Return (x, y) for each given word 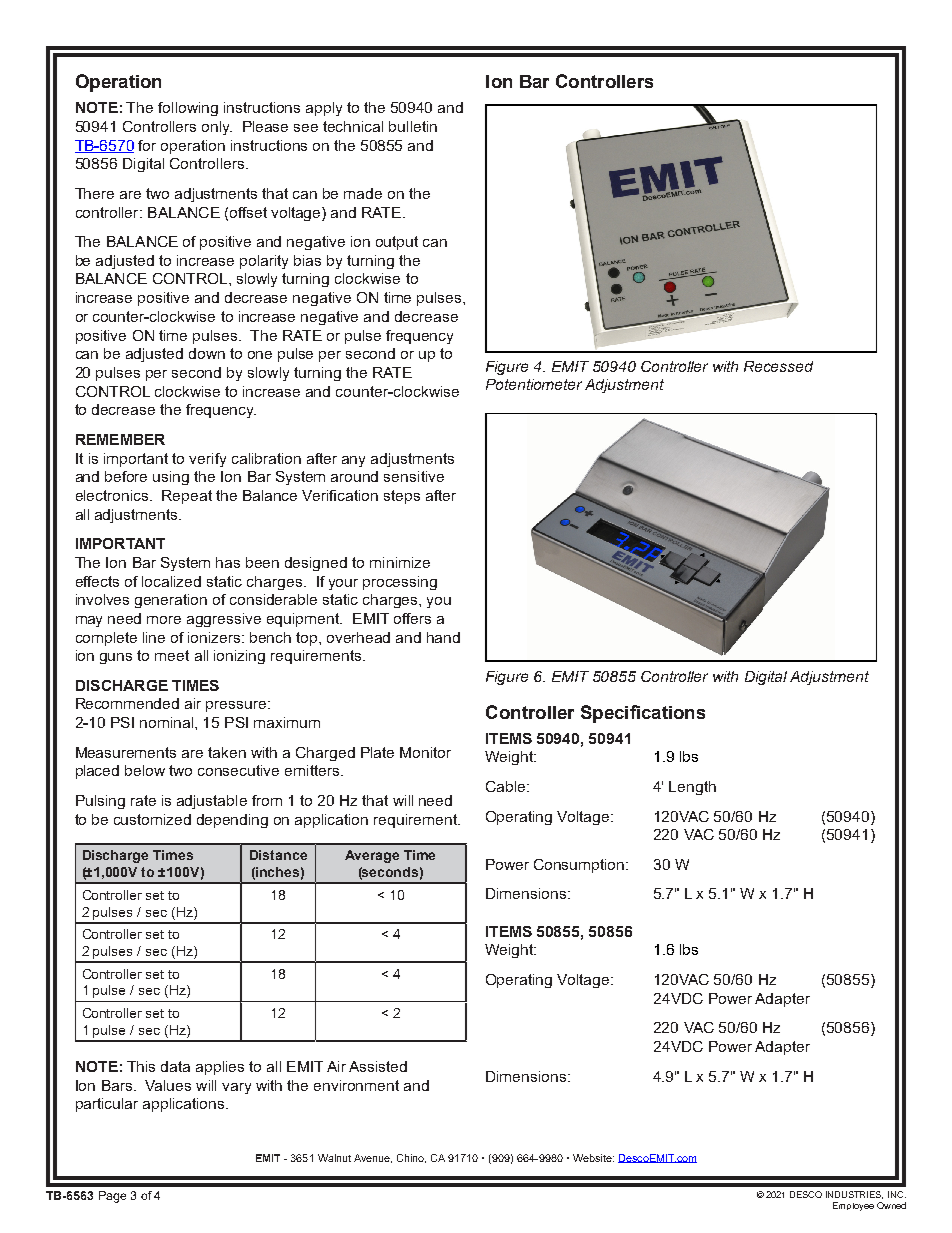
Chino (411, 1158)
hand (443, 637)
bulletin (413, 126)
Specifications (643, 714)
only (217, 128)
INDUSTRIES (854, 1195)
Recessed (778, 366)
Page (112, 1197)
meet (172, 655)
